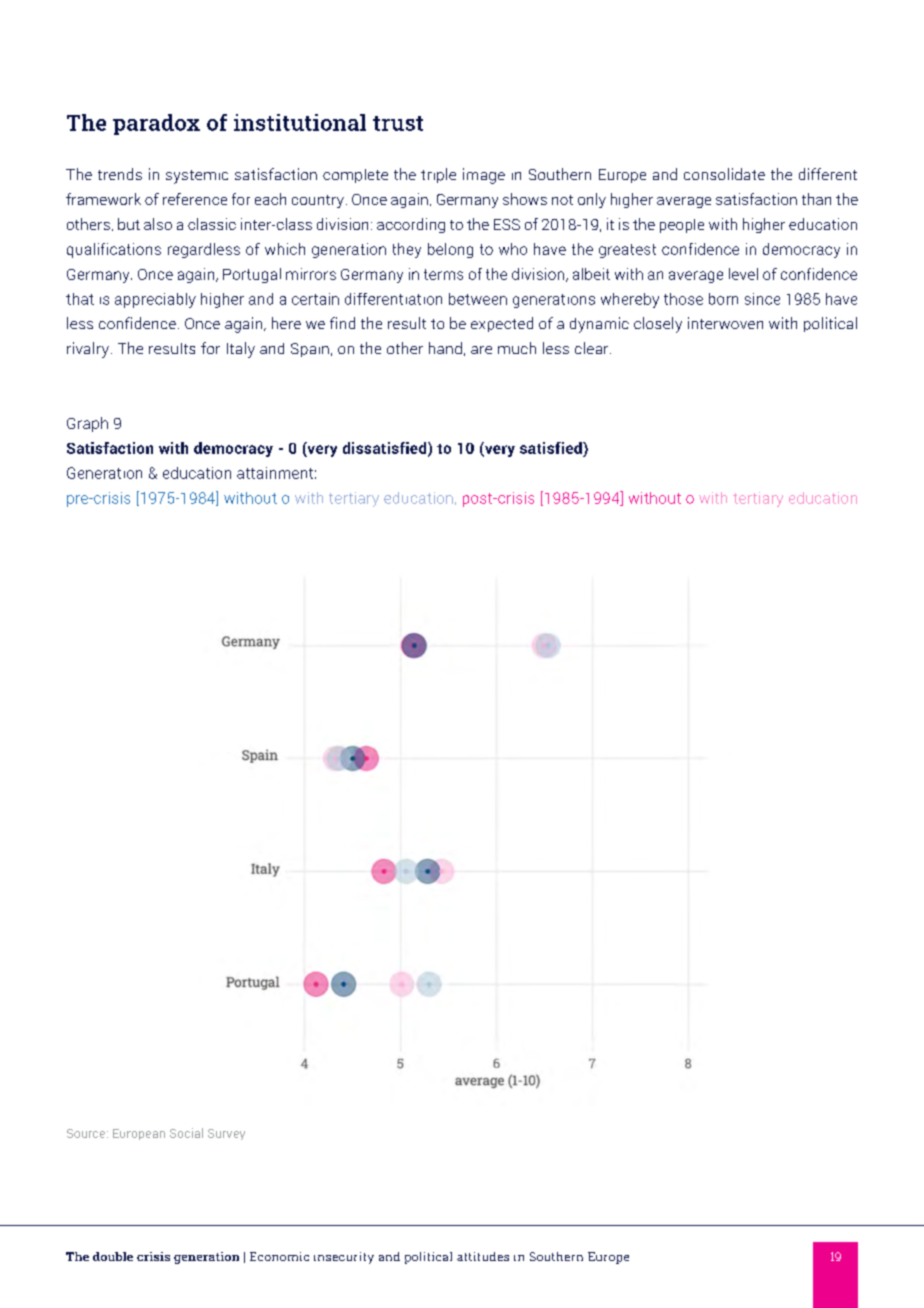  What do you see at coordinates (113, 1256) in the image?
I see `double` at bounding box center [113, 1256].
